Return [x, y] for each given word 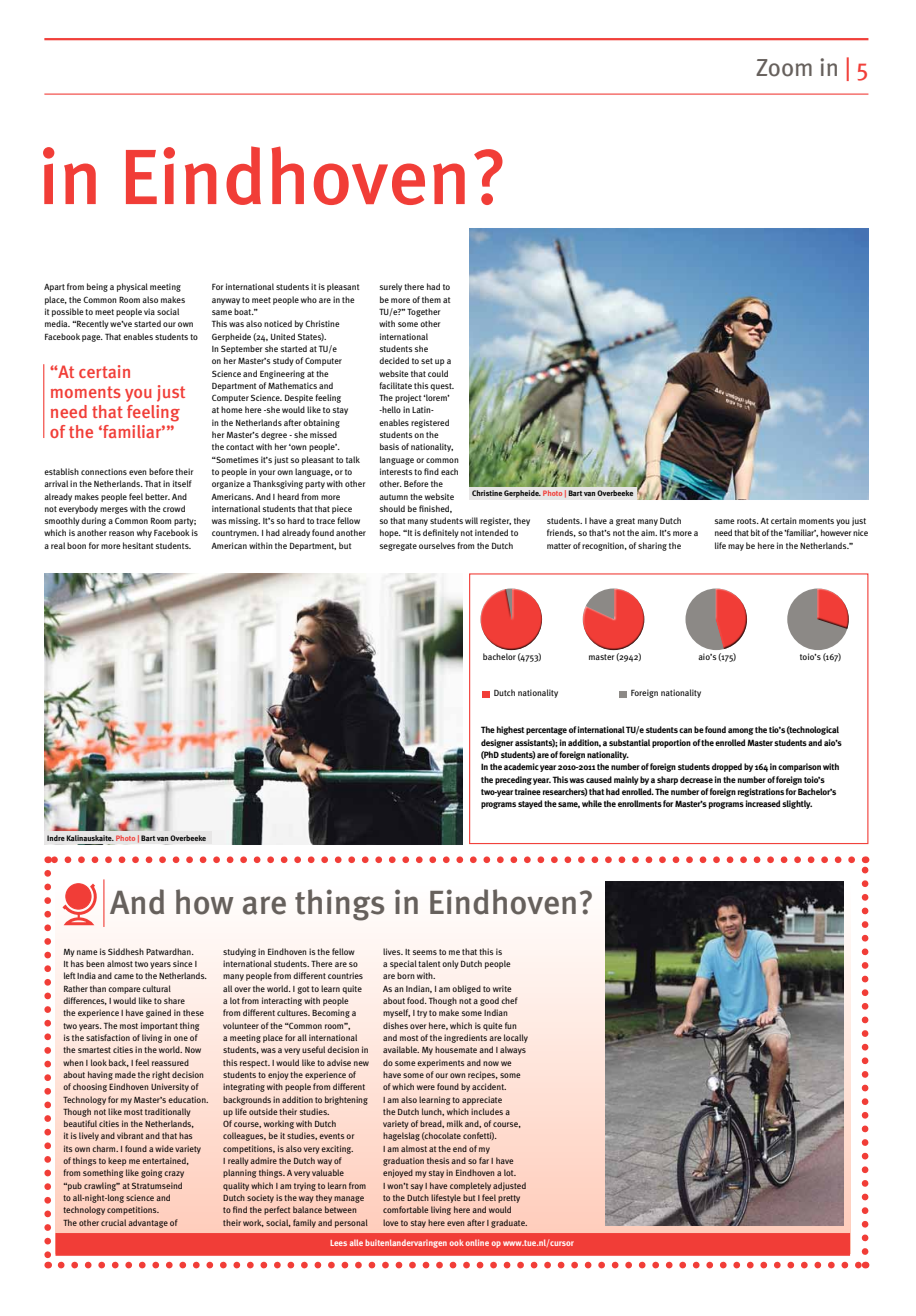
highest [511, 730]
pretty [509, 1199]
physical [132, 287]
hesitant [138, 545]
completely [470, 1186]
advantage [148, 1223]
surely [391, 287]
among [741, 731]
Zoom [784, 68]
